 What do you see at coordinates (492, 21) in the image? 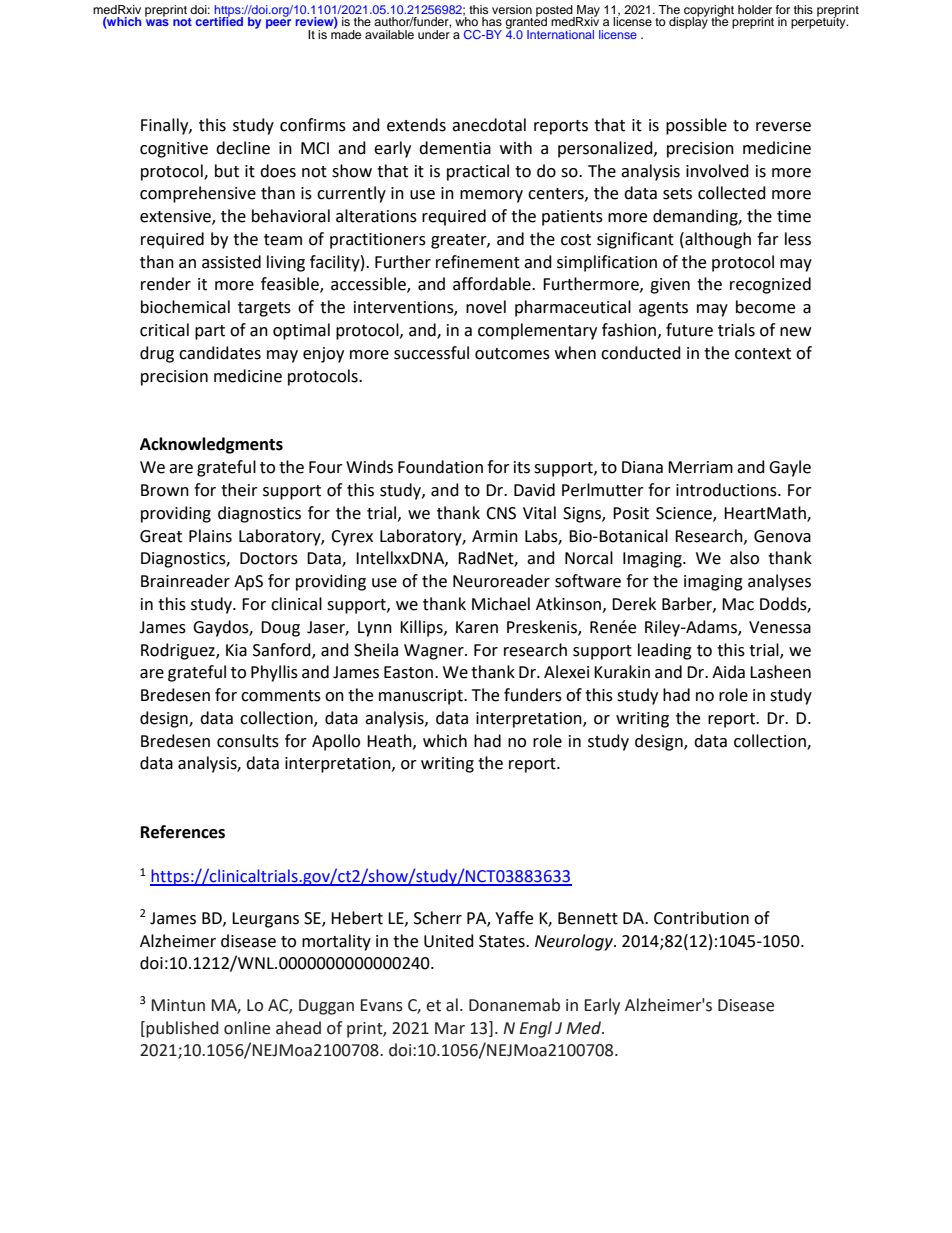
I see `has` at bounding box center [492, 21].
